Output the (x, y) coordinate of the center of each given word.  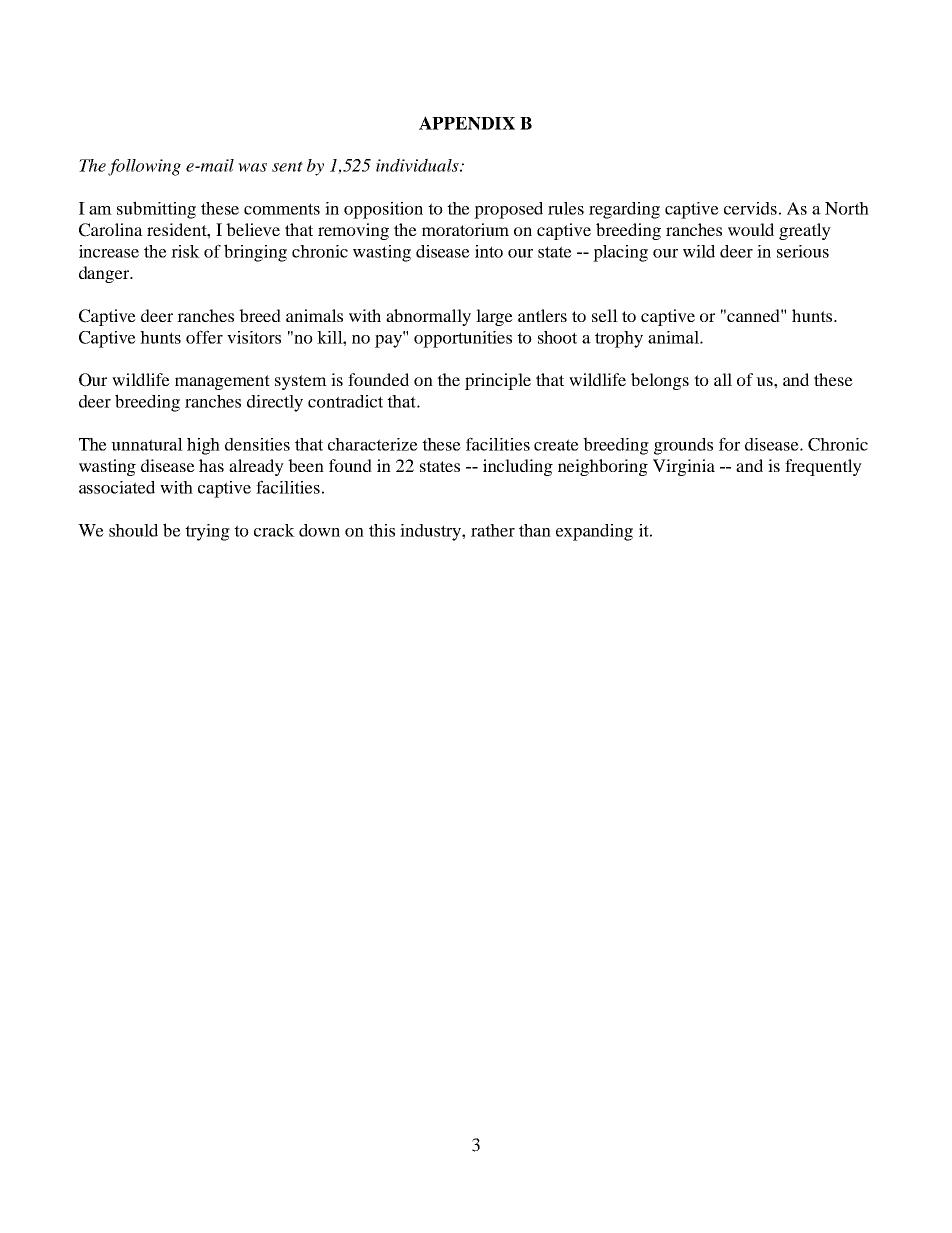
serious (803, 251)
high (203, 446)
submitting (156, 210)
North (847, 208)
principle (498, 381)
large (494, 317)
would (751, 229)
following (144, 167)
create (556, 445)
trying (207, 532)
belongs (660, 381)
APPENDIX (467, 123)
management (222, 382)
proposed (508, 210)
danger (105, 274)
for (729, 444)
